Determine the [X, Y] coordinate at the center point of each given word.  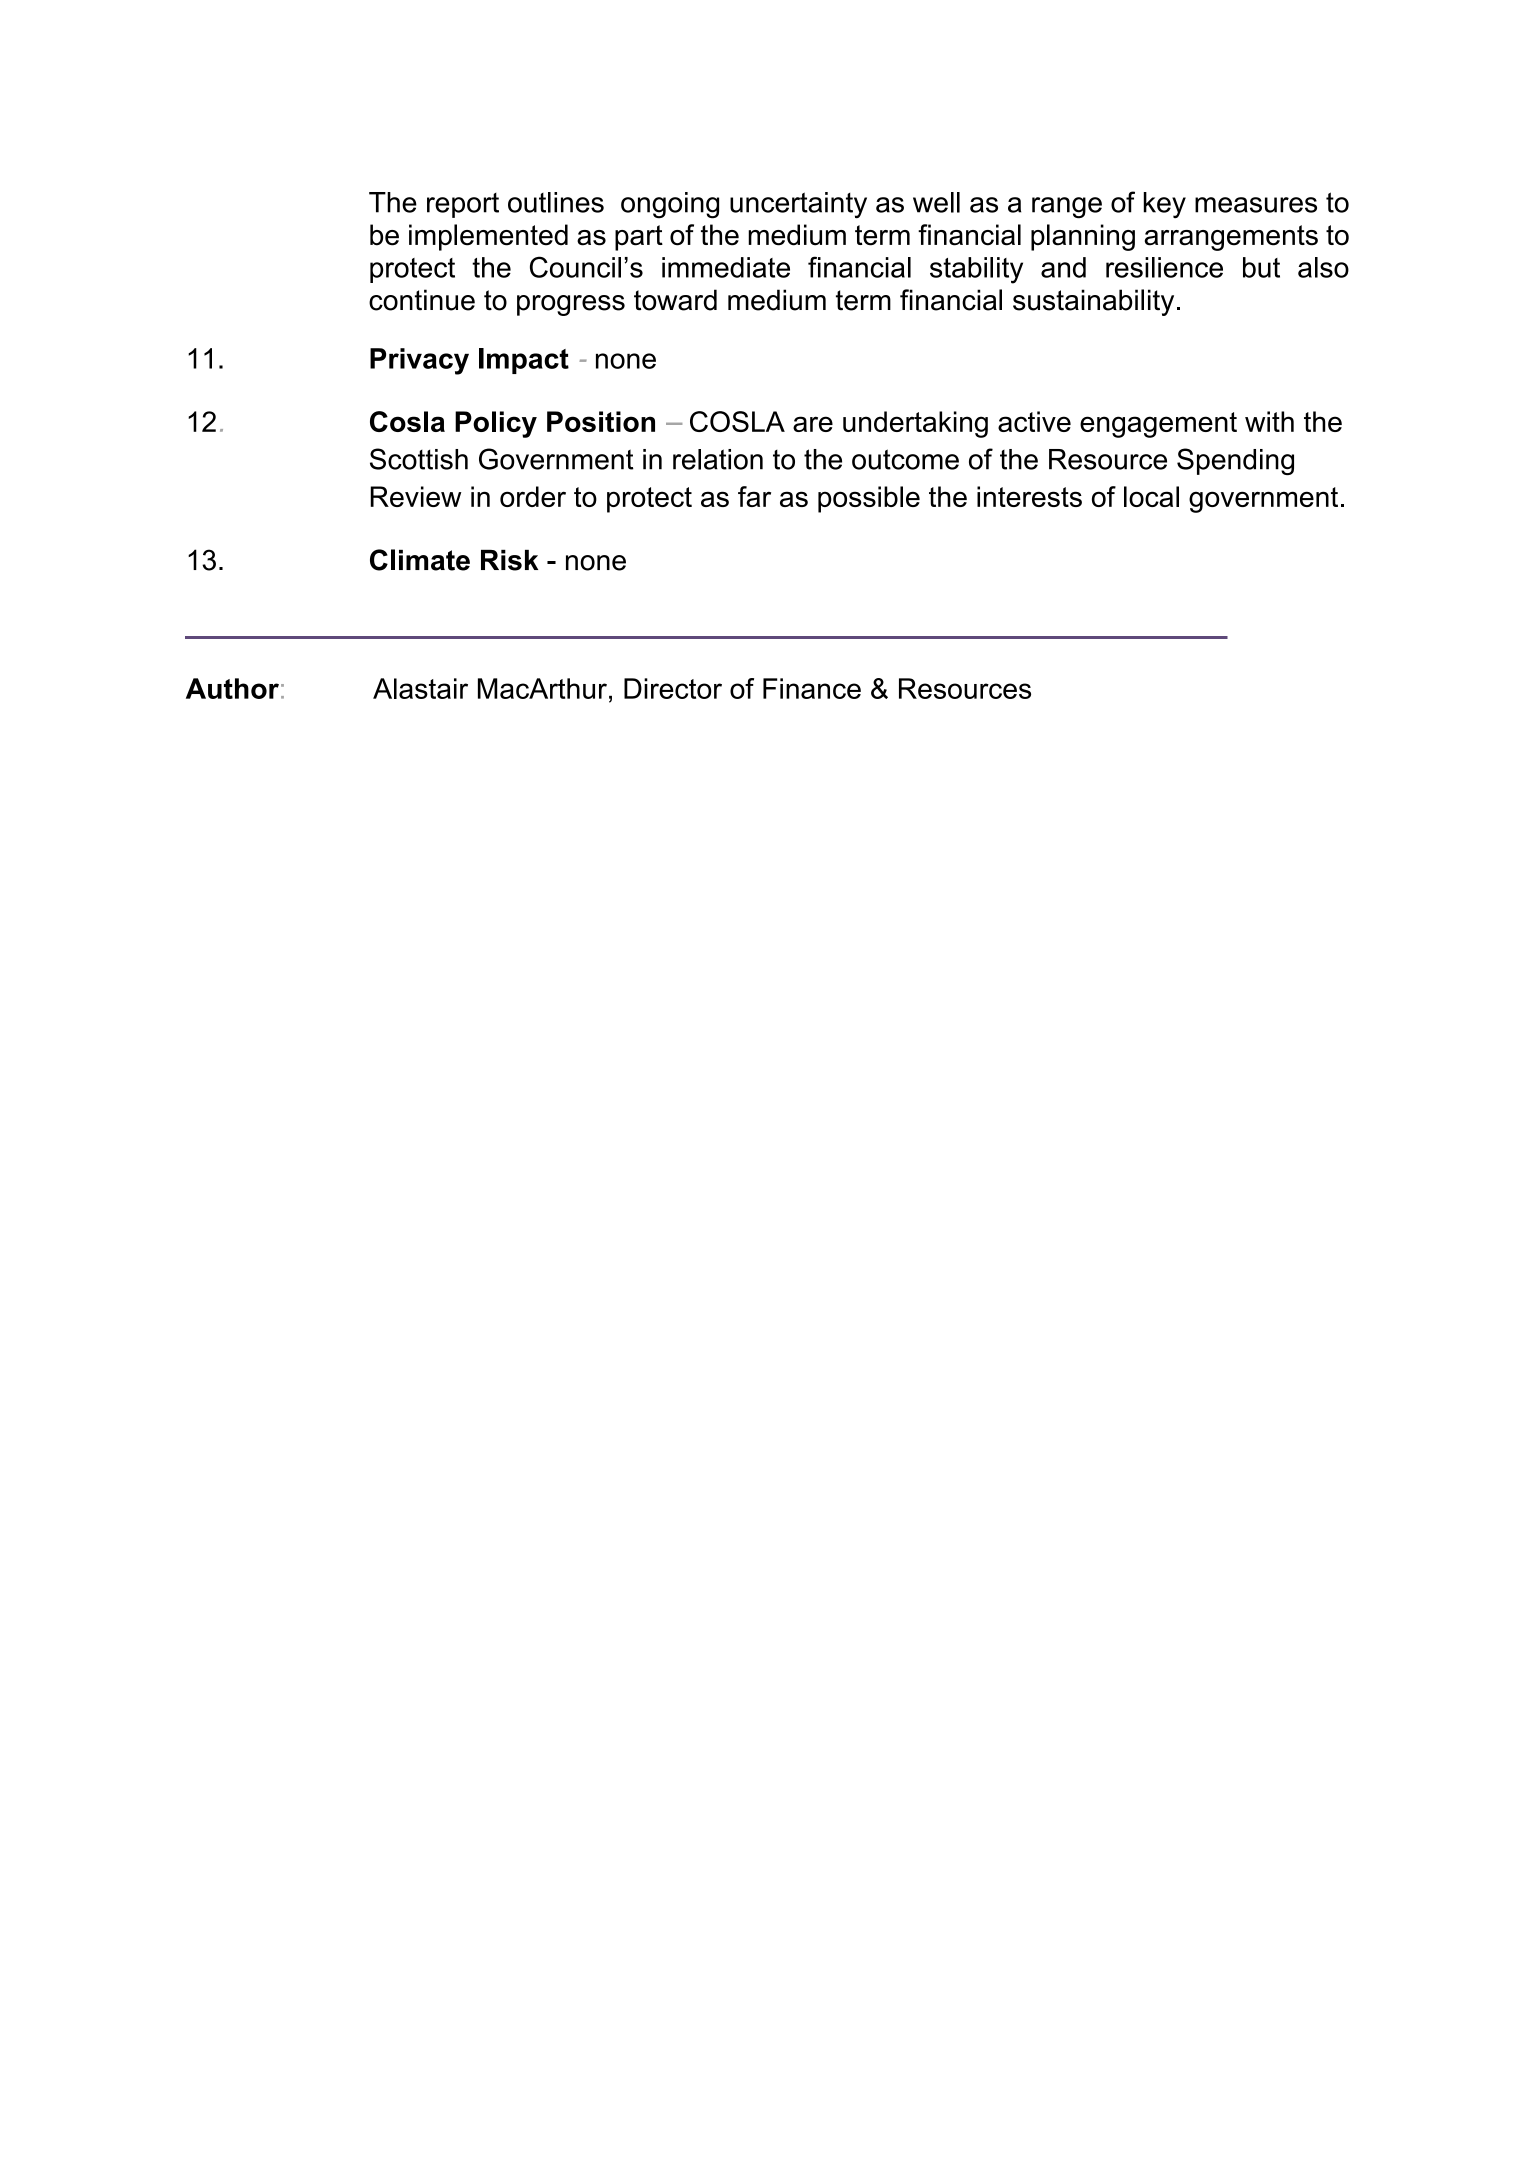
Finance [812, 688]
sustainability [1093, 302]
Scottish [419, 459]
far [754, 496]
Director [673, 688]
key [1164, 205]
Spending [1235, 461]
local [1151, 496]
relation [718, 459]
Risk [509, 560]
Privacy [419, 361]
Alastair [420, 688]
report [463, 205]
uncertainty [798, 205]
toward [675, 300]
